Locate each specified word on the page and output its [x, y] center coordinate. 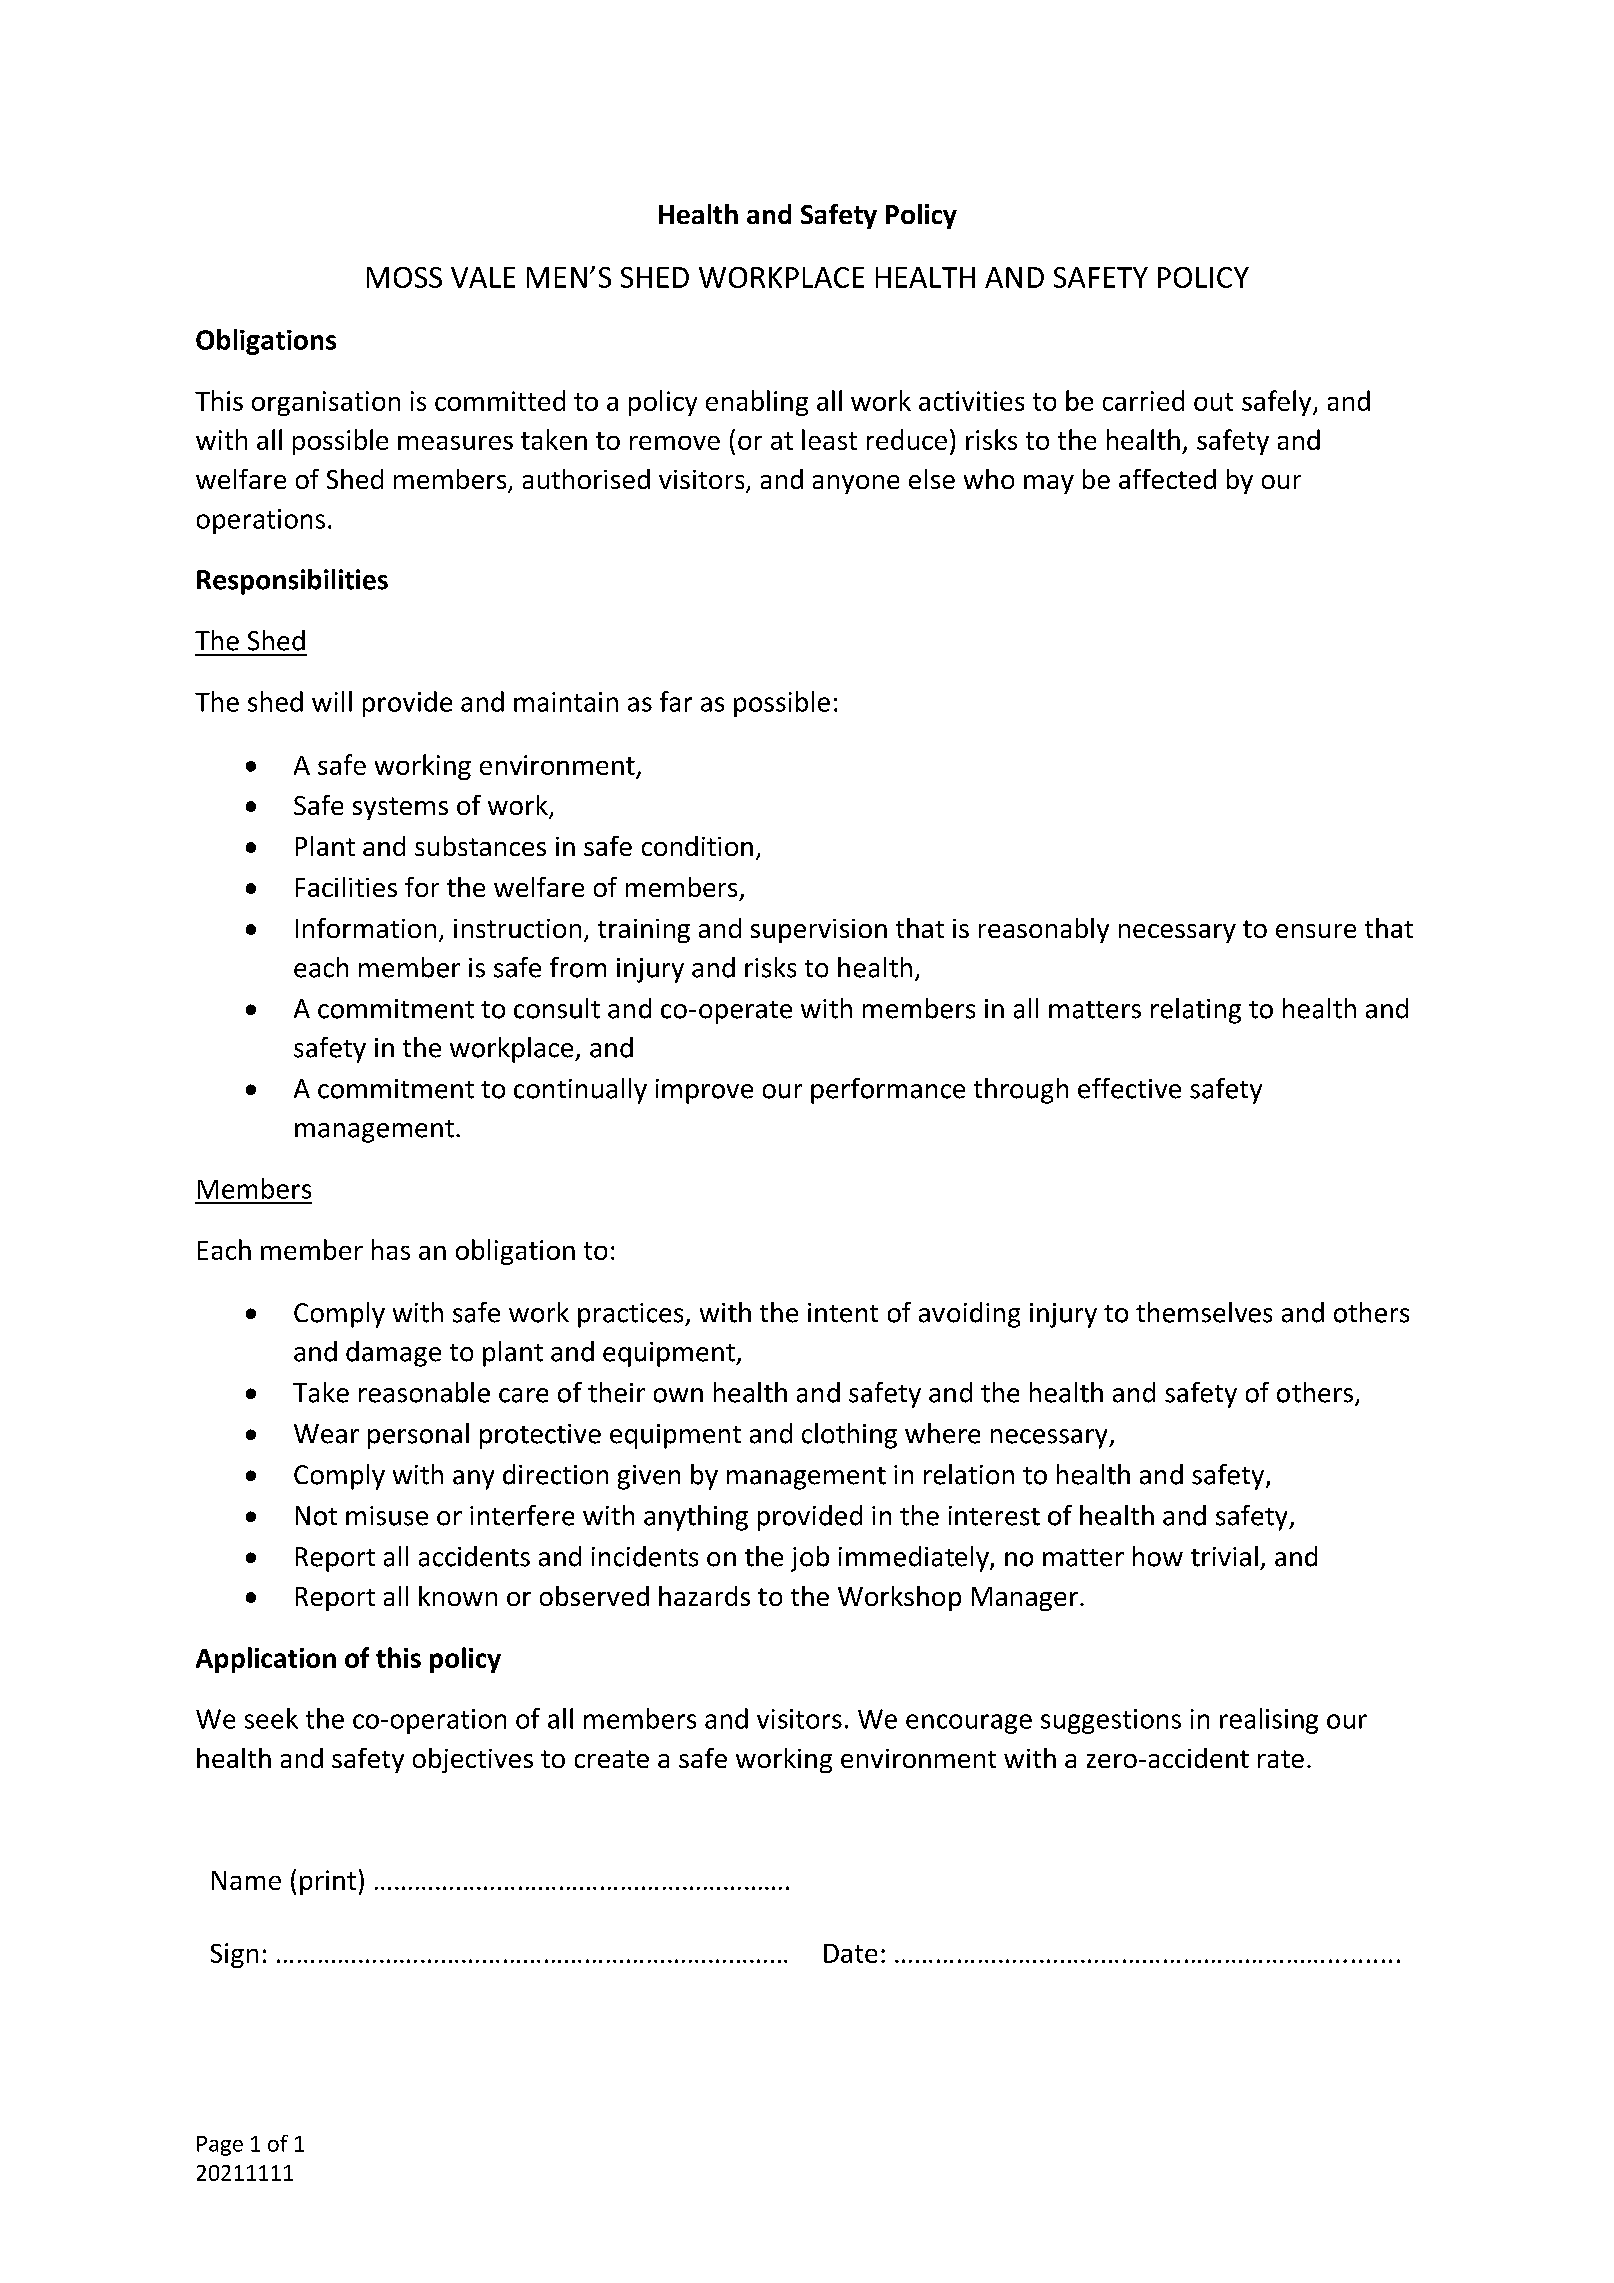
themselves [1204, 1312]
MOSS [404, 277]
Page [220, 2146]
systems [400, 808]
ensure [1316, 931]
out [1213, 402]
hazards [704, 1596]
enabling [757, 403]
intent [843, 1313]
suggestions [1111, 1721]
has [391, 1249]
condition [697, 846]
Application [266, 1660]
